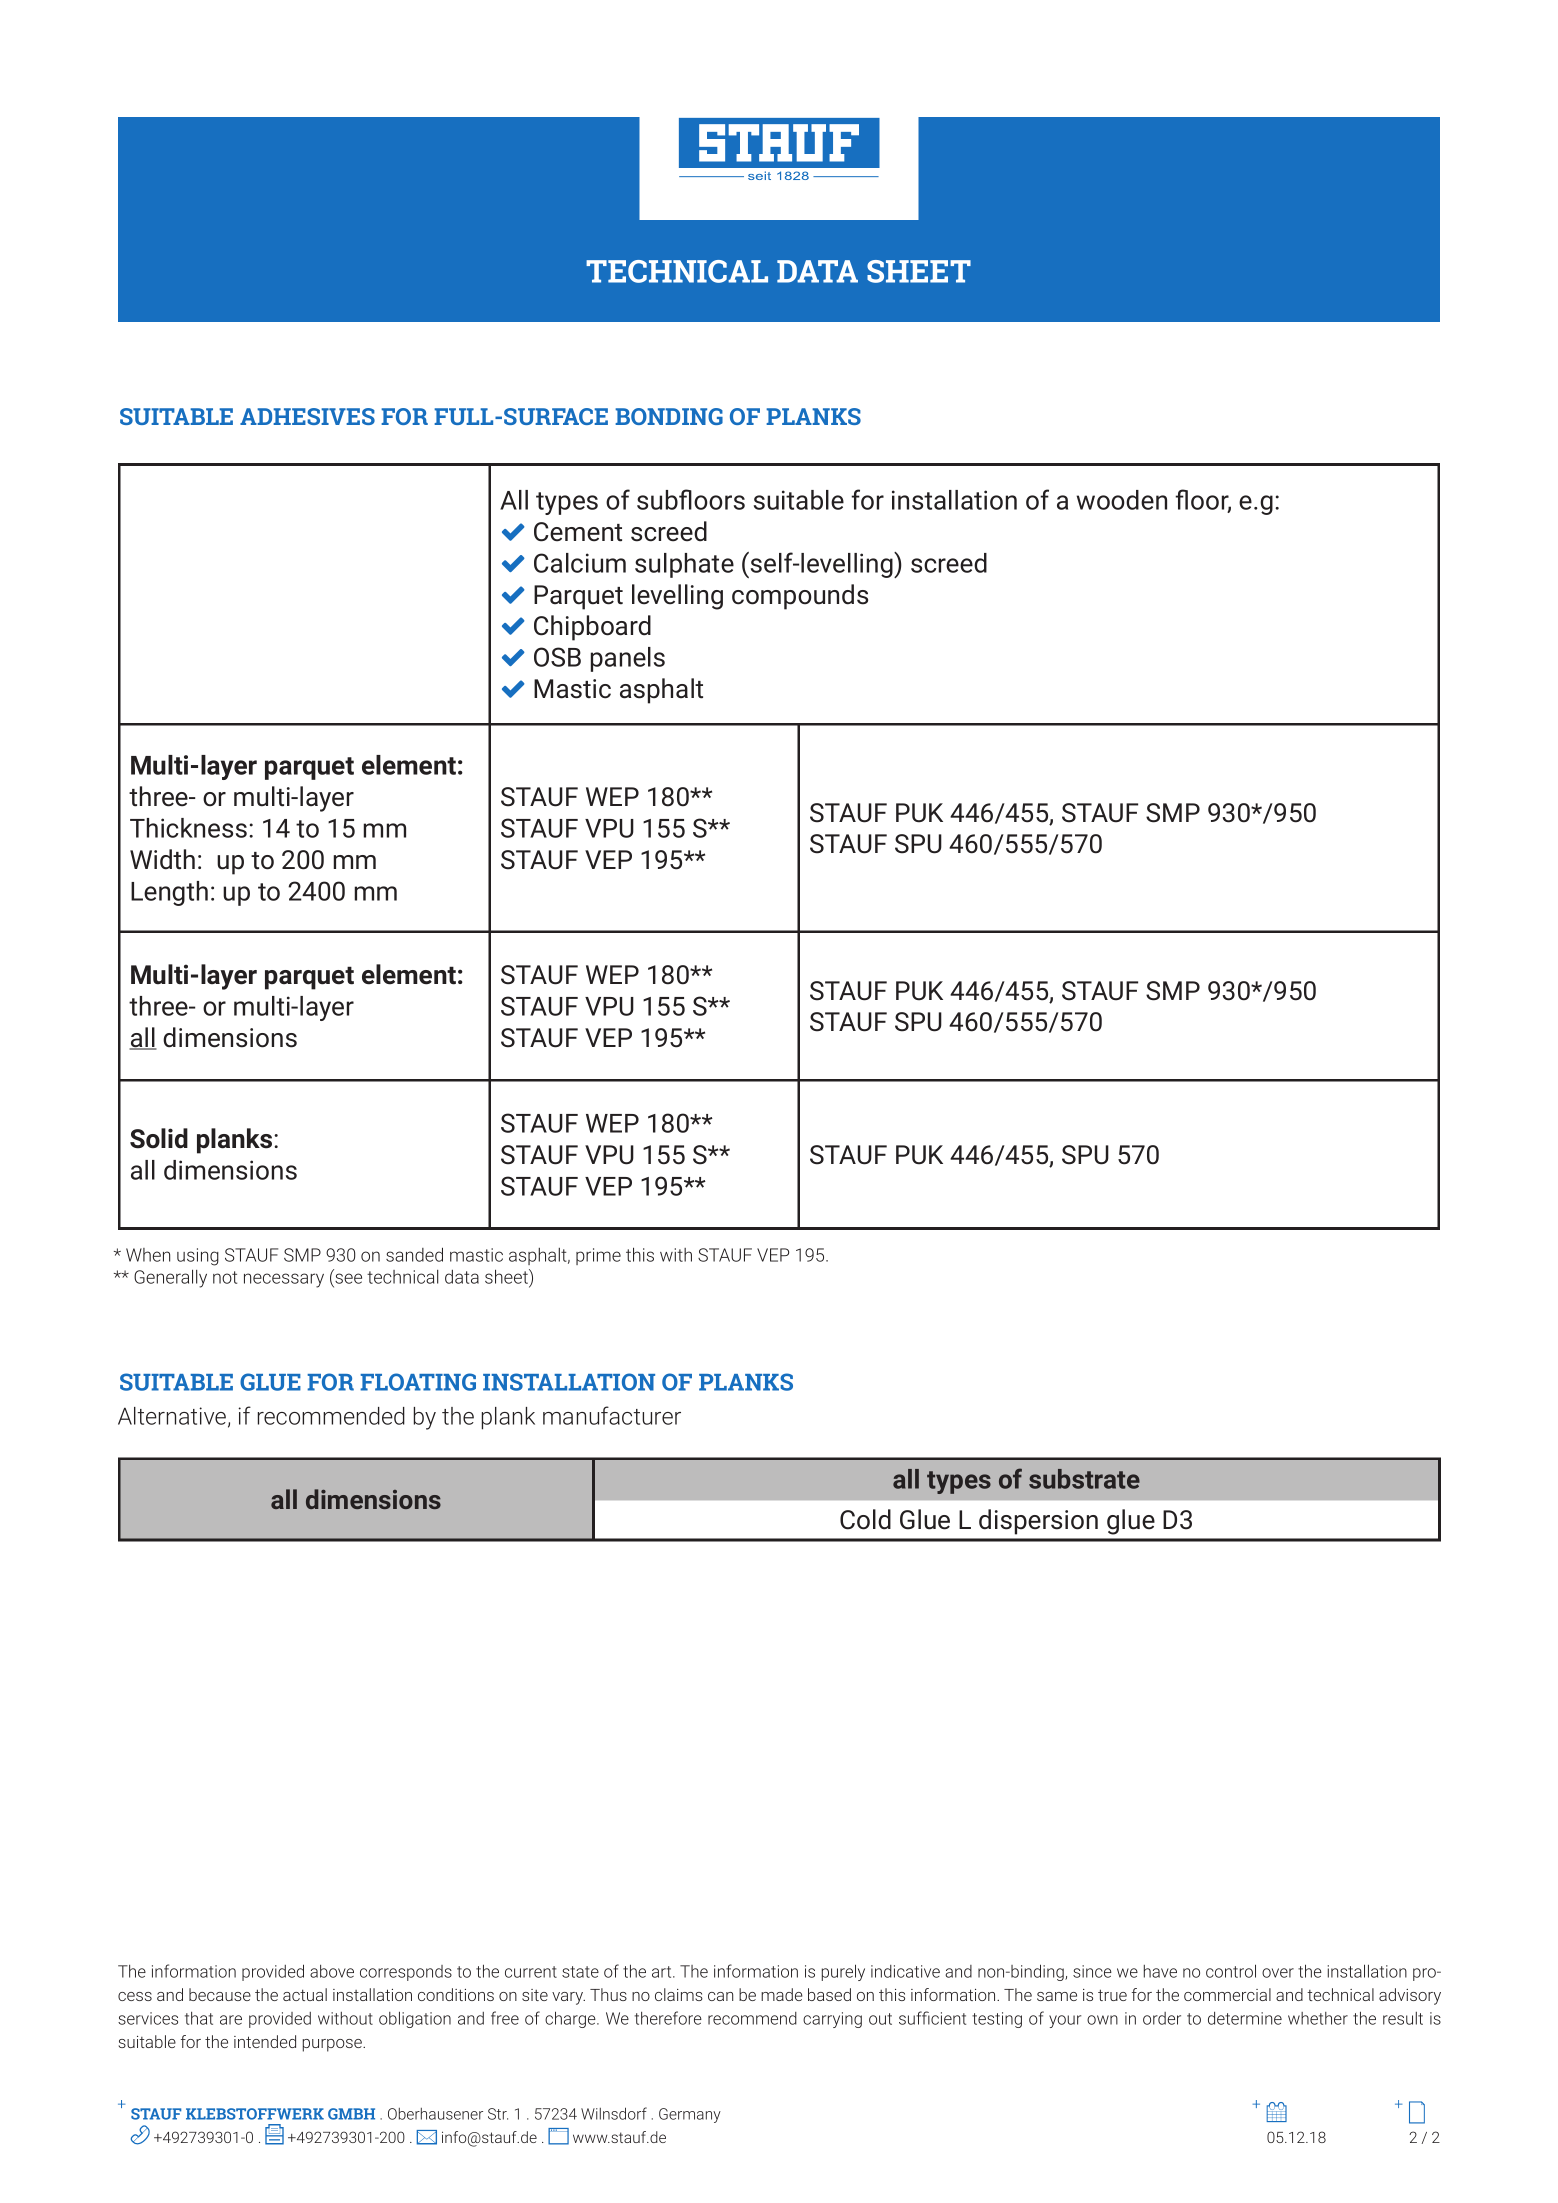 The image size is (1558, 2203). Describe the element at coordinates (169, 893) in the image. I see `Length` at that location.
